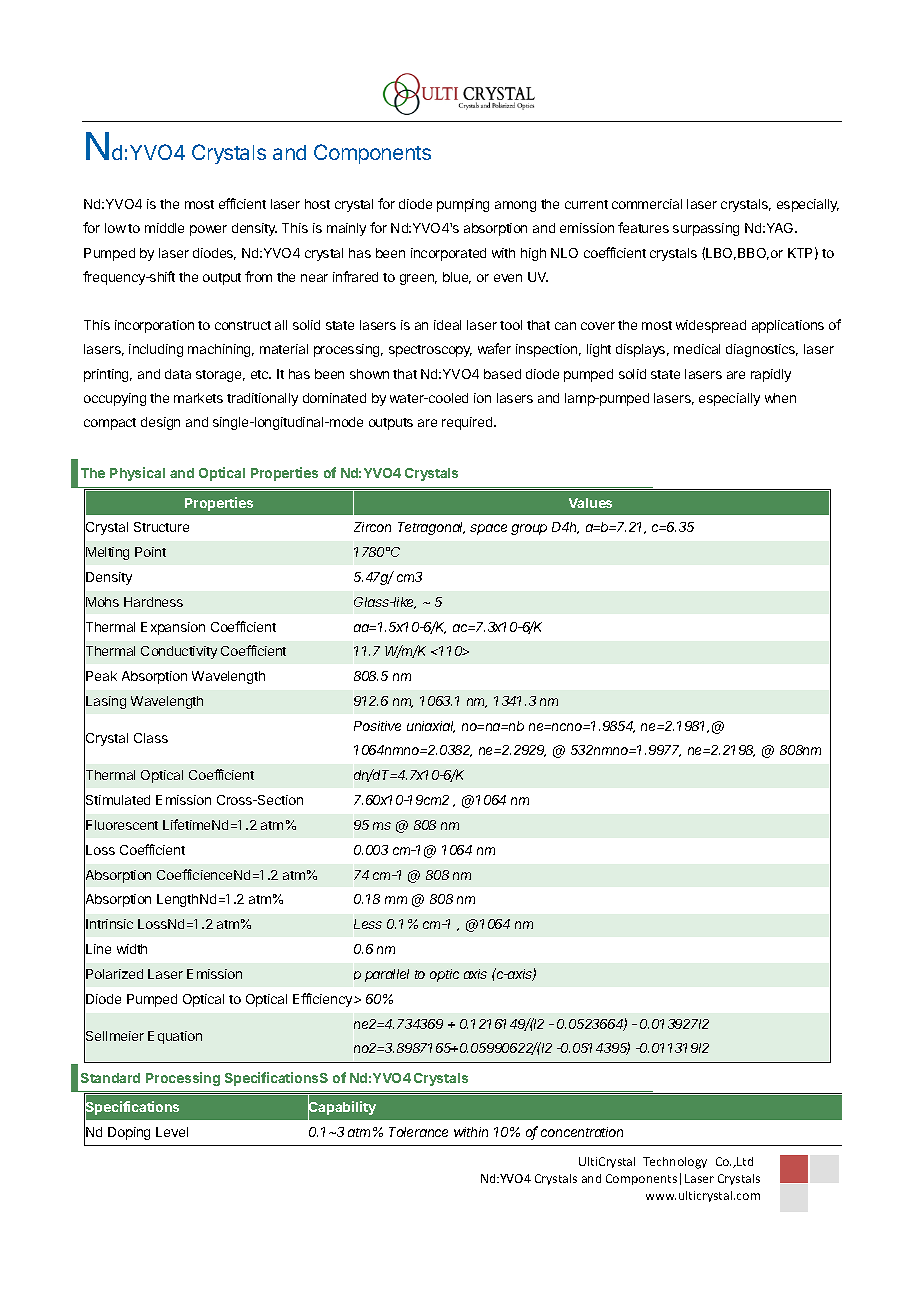 The image size is (924, 1308). I want to click on Values, so click(590, 503).
